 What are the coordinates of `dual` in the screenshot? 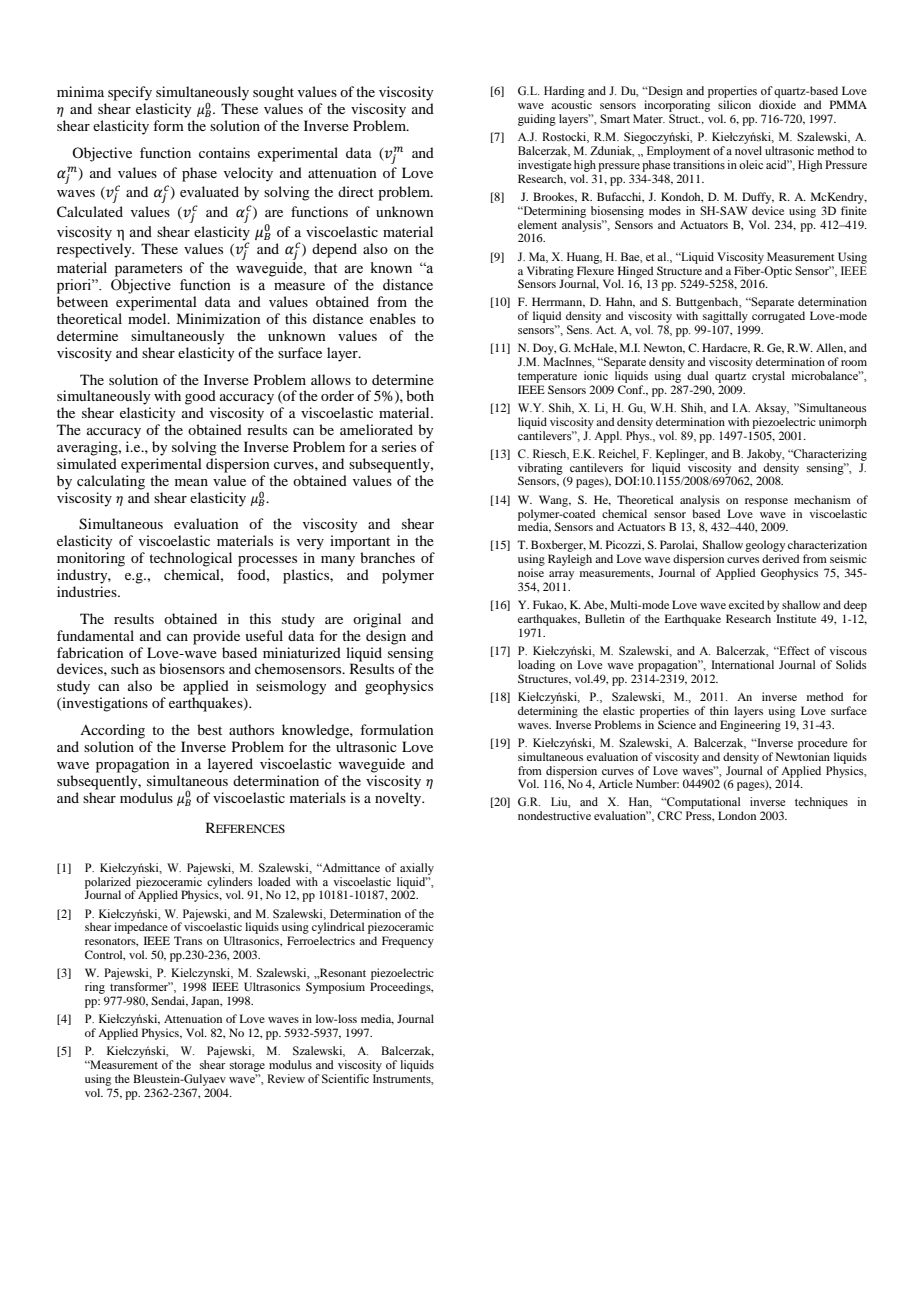 It's located at (697, 375).
